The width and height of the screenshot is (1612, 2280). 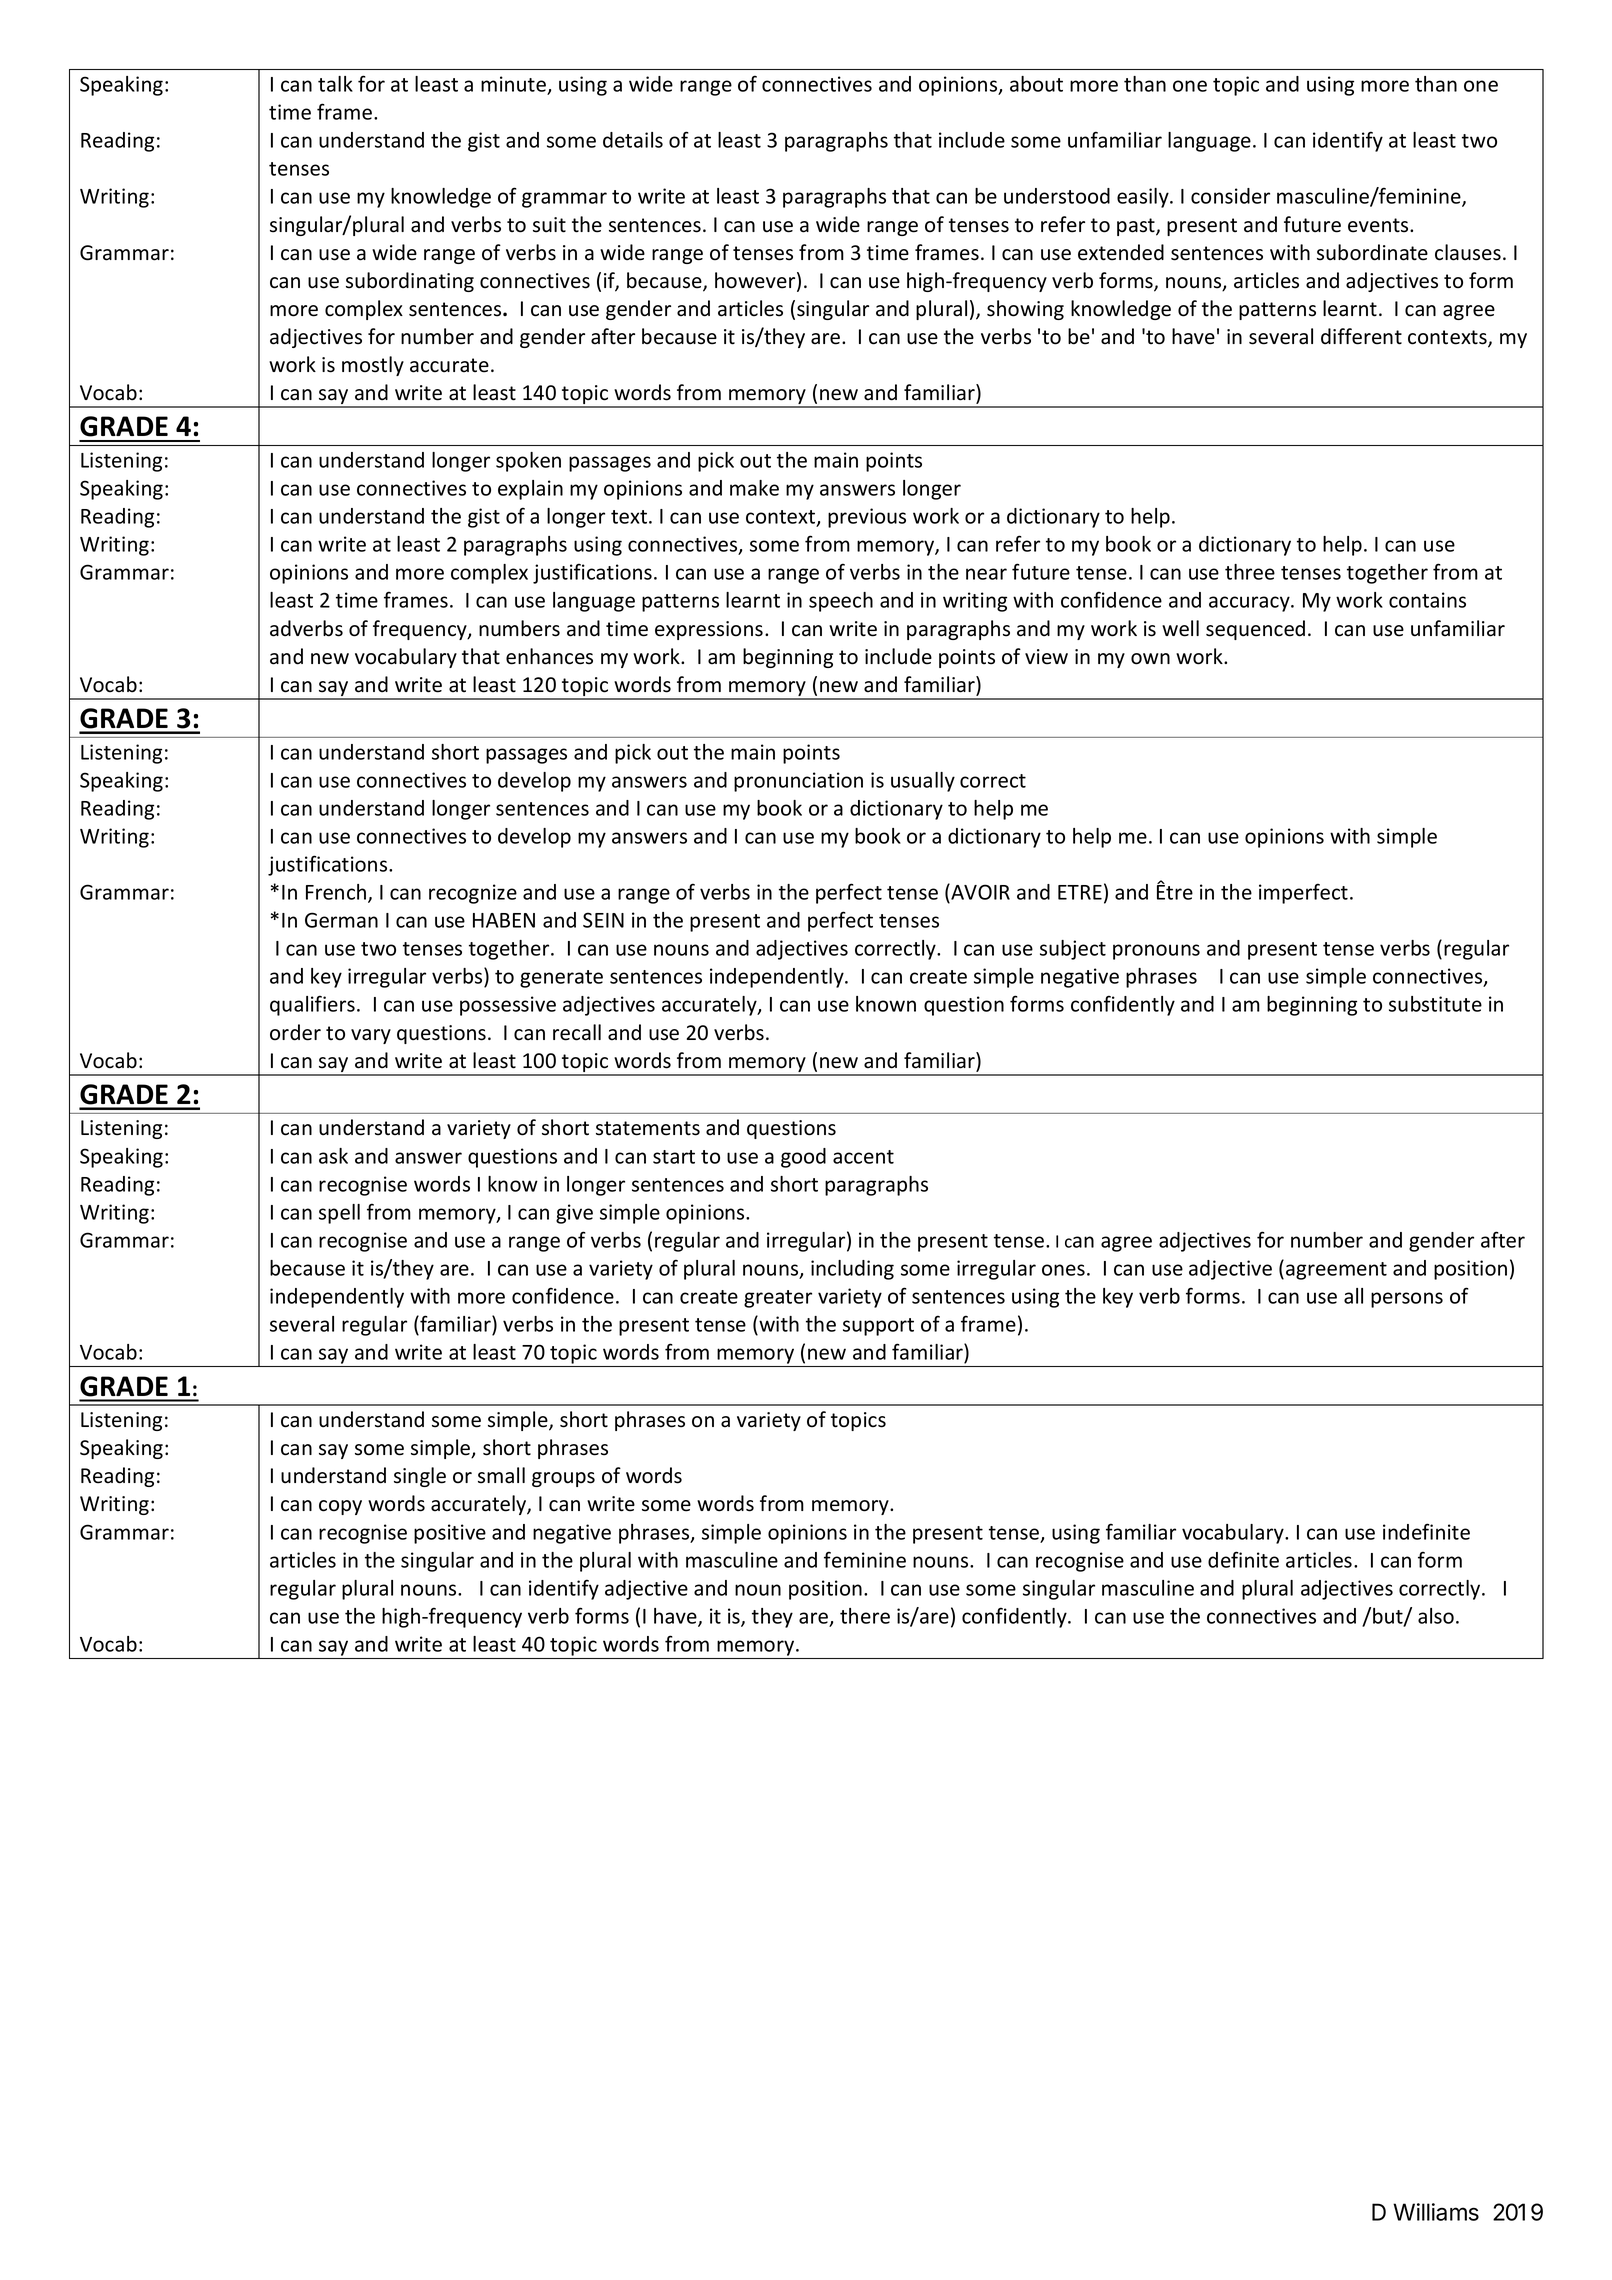 What do you see at coordinates (420, 1477) in the screenshot?
I see `single` at bounding box center [420, 1477].
